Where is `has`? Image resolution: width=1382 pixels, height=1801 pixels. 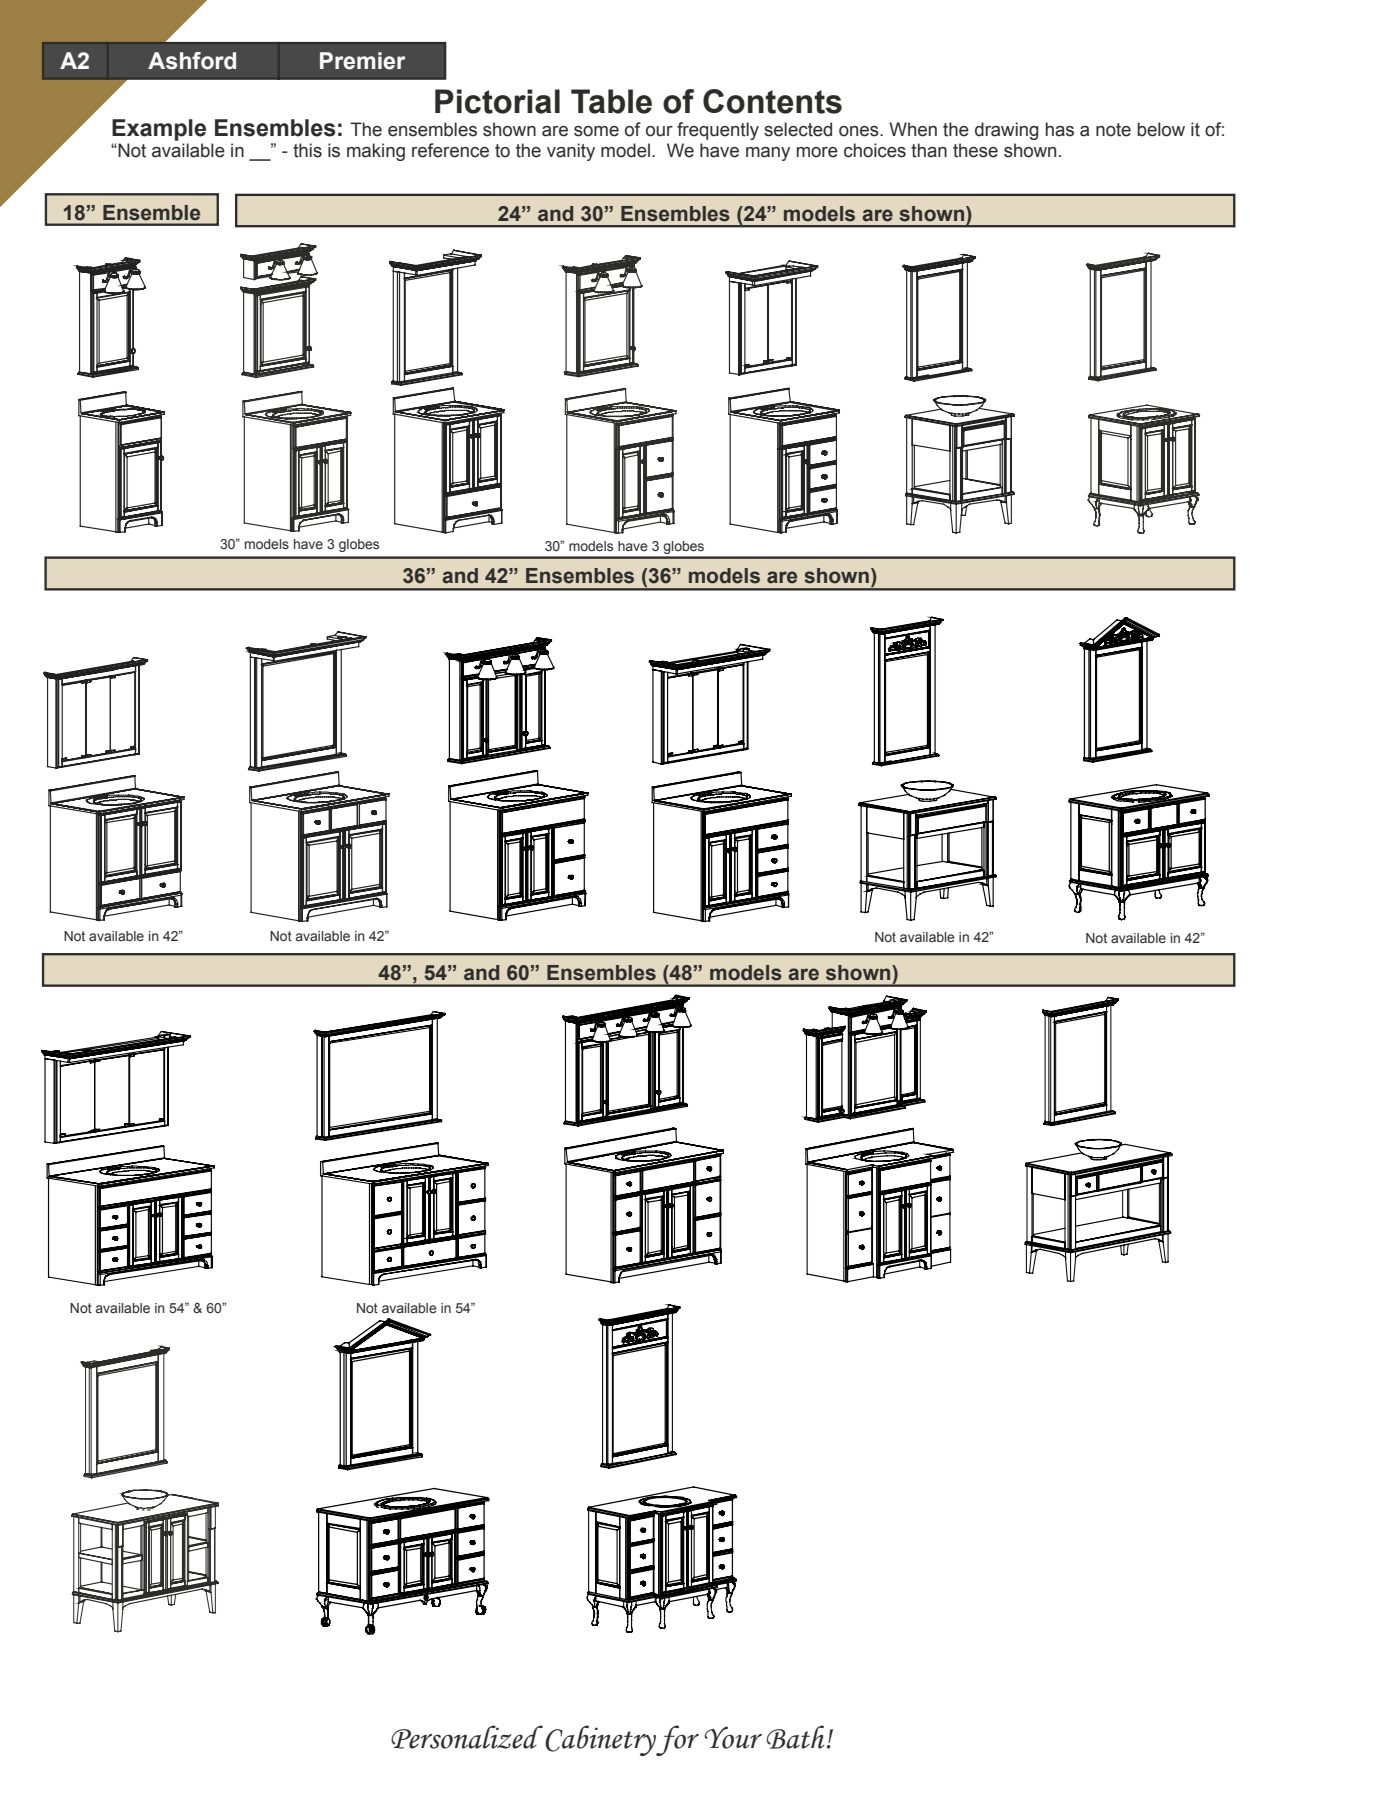
has is located at coordinates (1060, 129).
